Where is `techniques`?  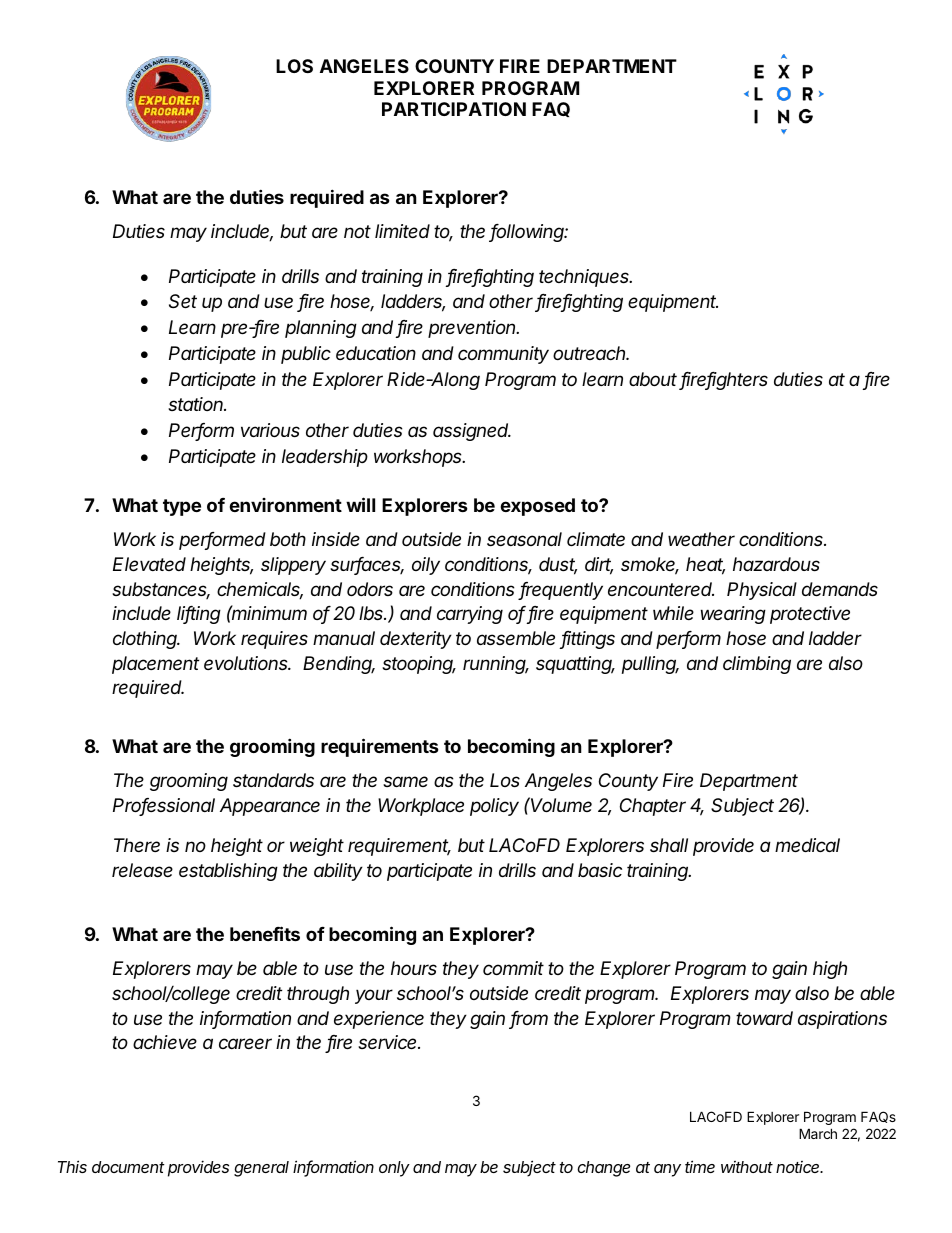
techniques is located at coordinates (585, 278).
